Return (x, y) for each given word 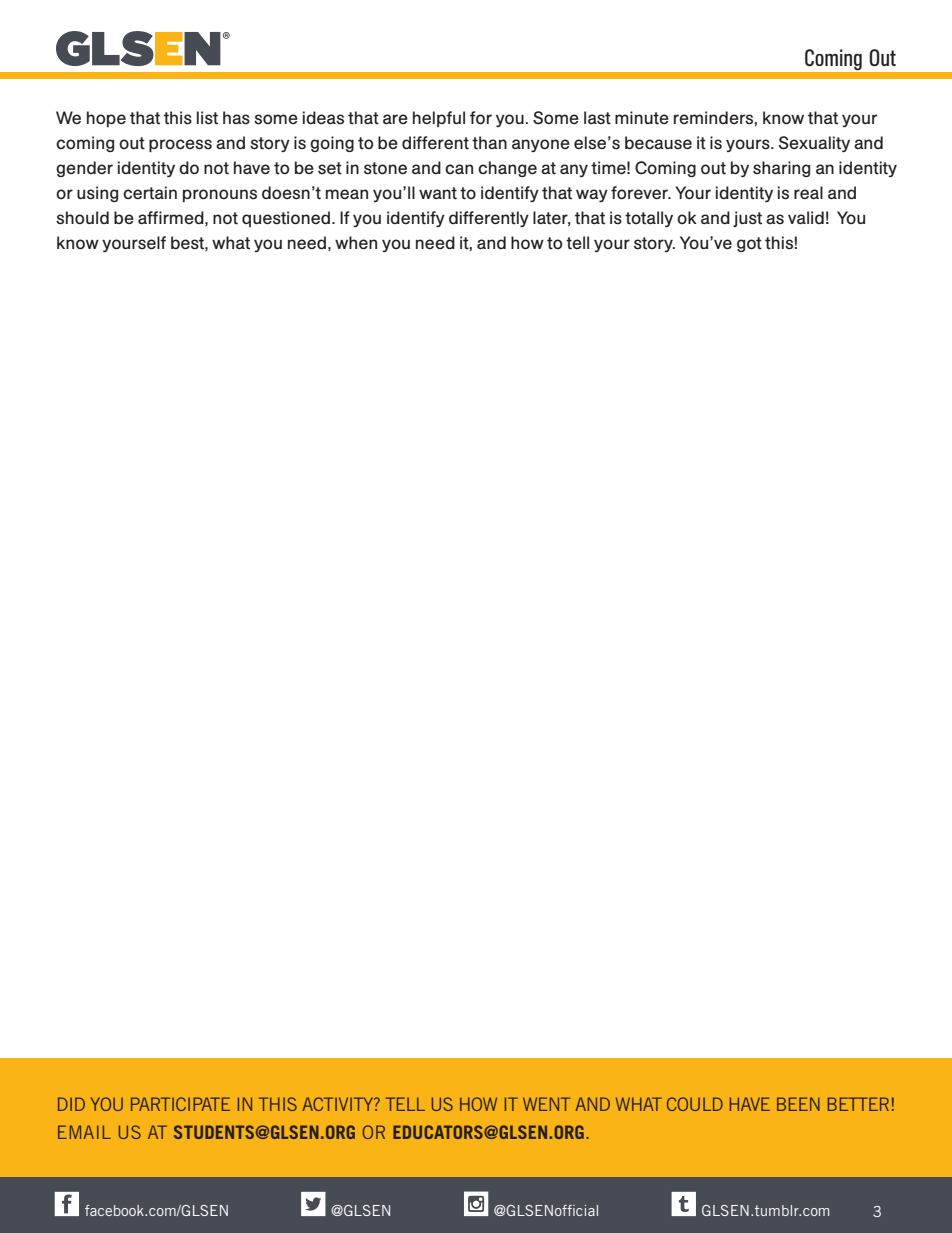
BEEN (798, 1104)
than (489, 143)
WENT (546, 1104)
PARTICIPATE (180, 1104)
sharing (781, 169)
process (180, 145)
